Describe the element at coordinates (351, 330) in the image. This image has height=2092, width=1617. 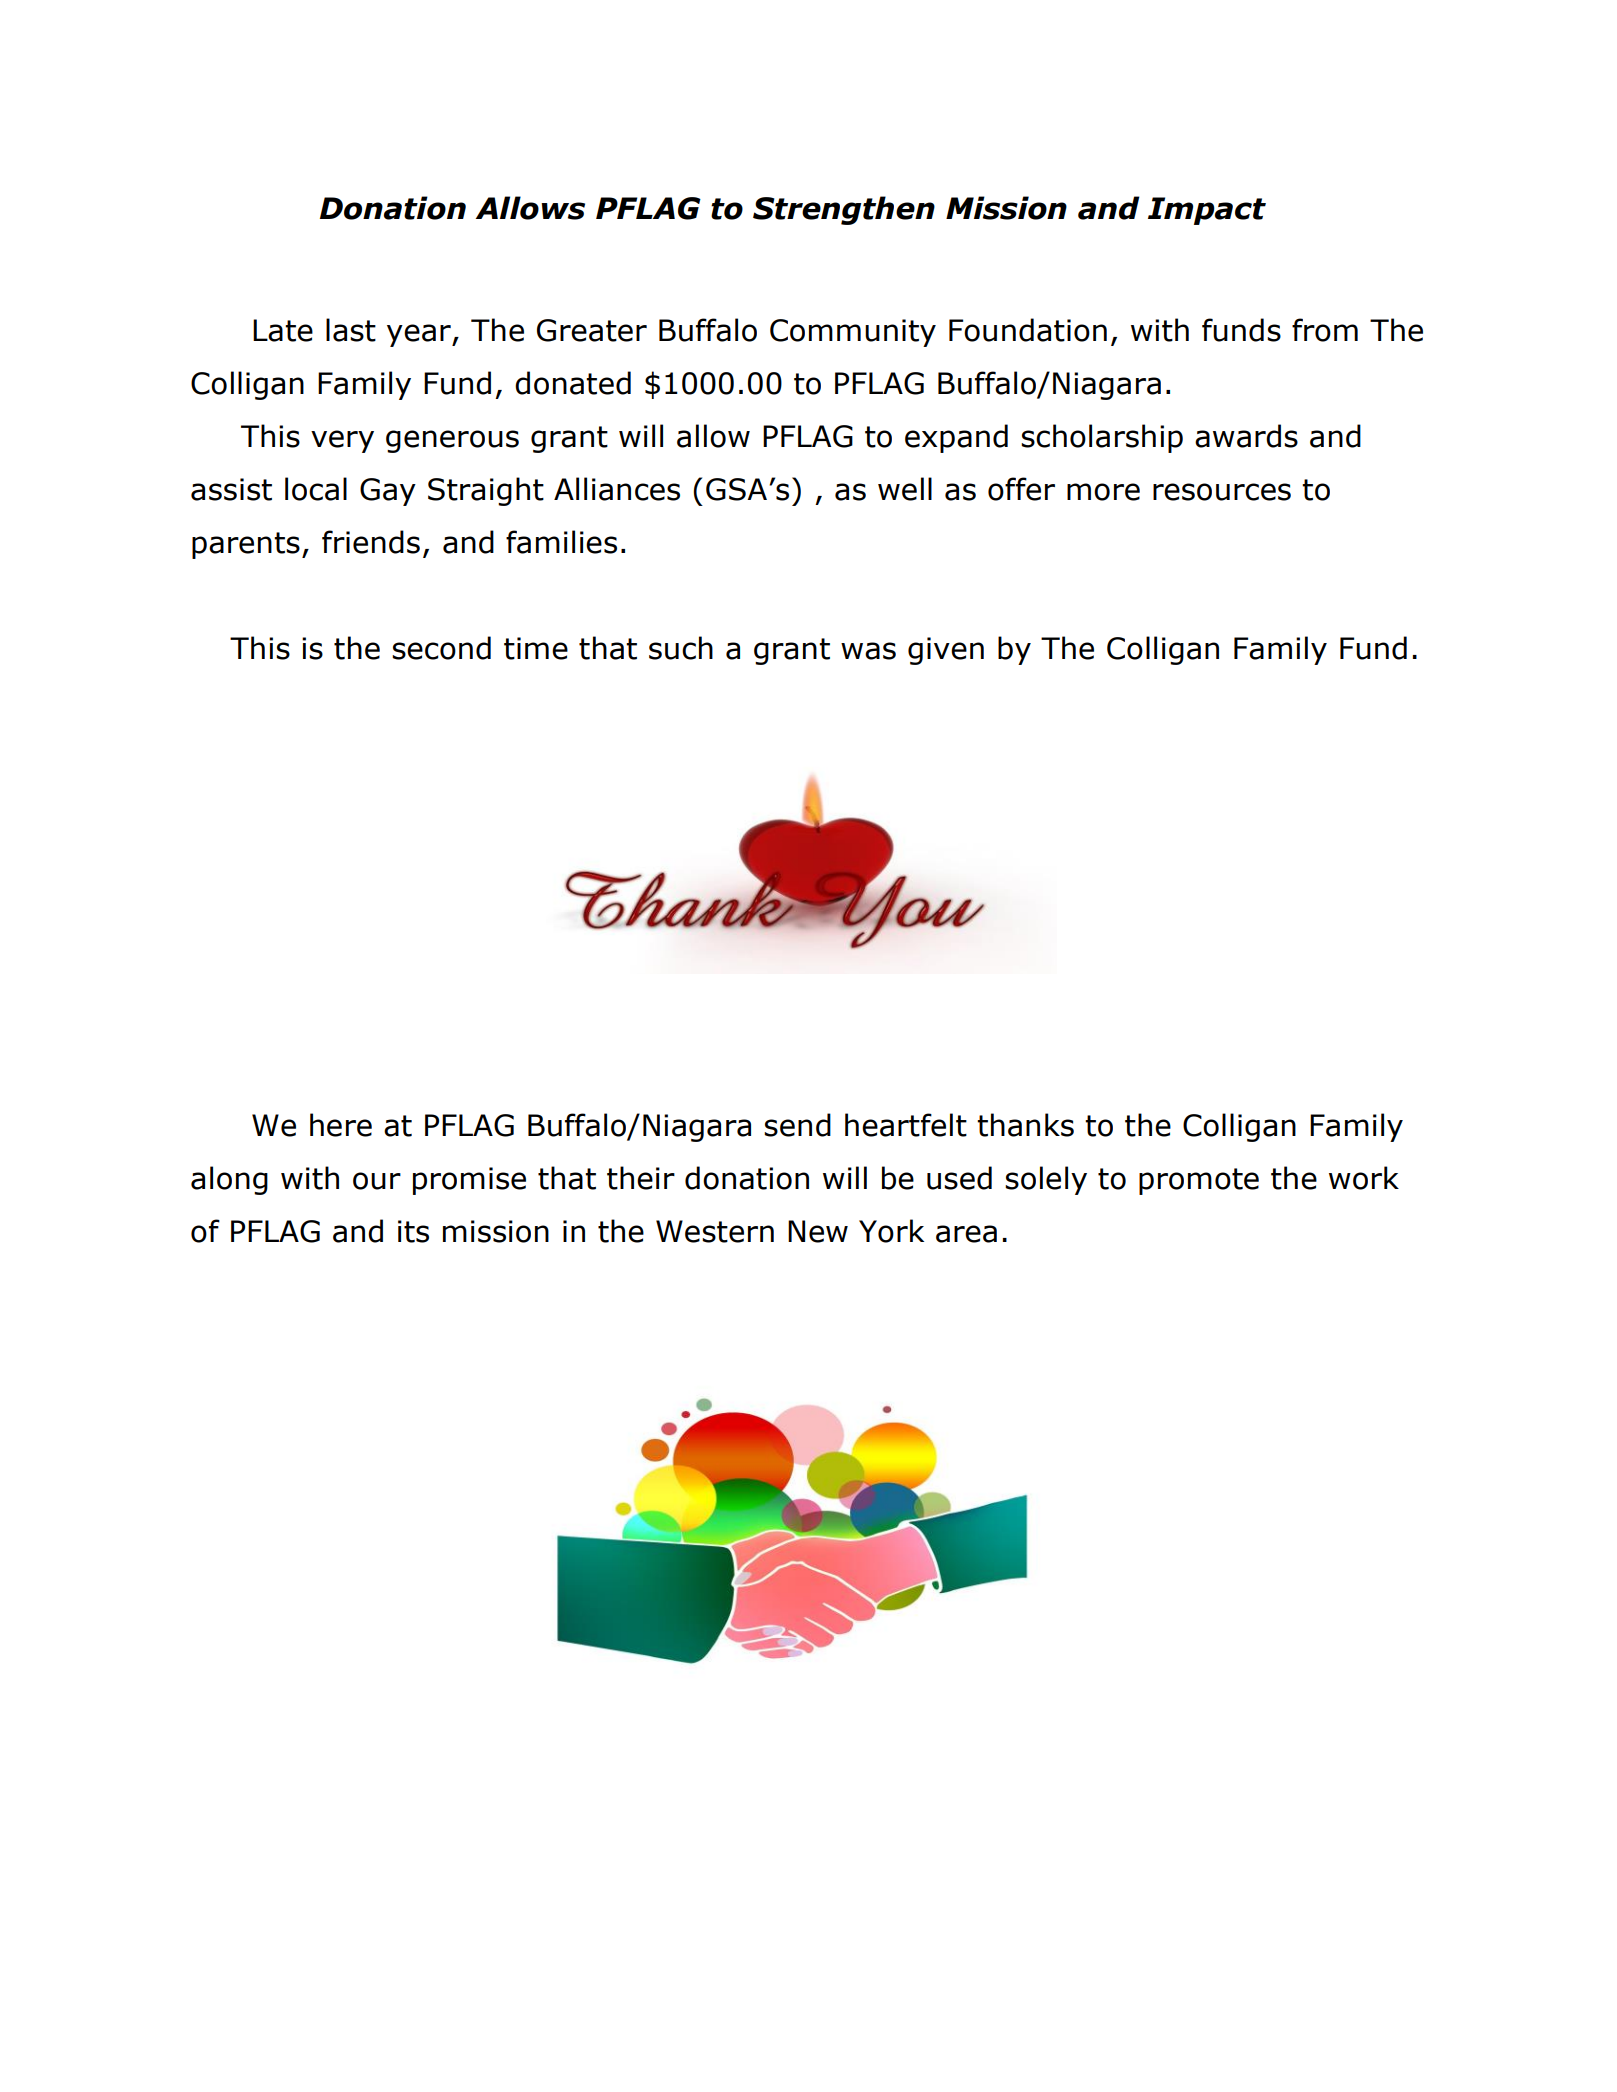
I see `last` at that location.
